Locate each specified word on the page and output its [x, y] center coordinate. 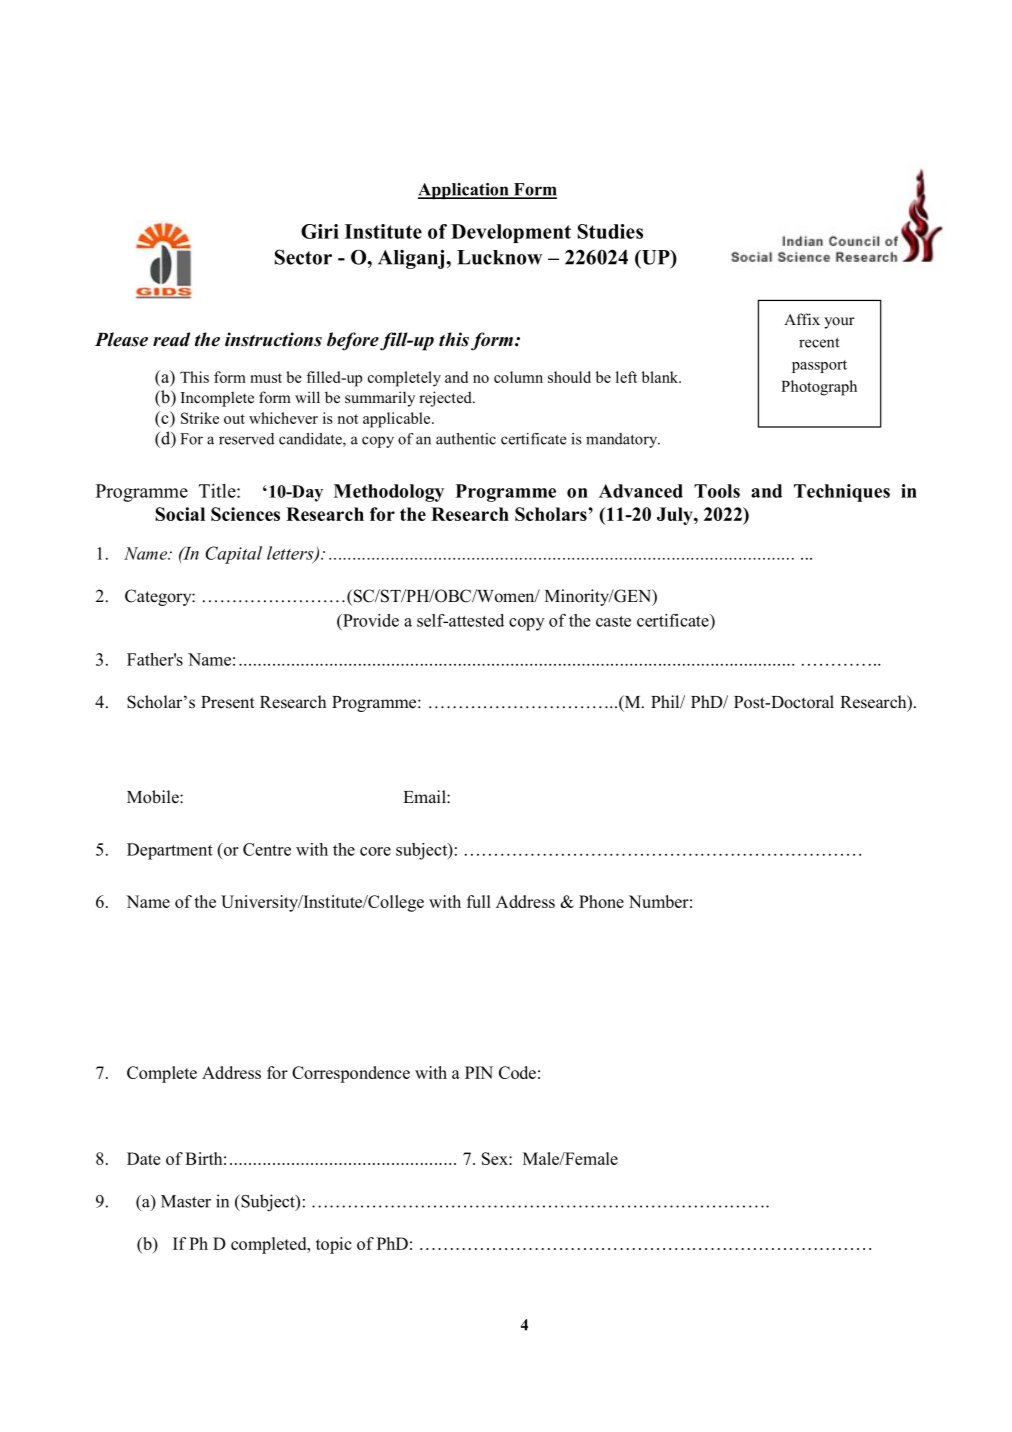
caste [613, 621]
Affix [802, 319]
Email [425, 796]
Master [186, 1201]
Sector [303, 257]
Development [511, 233]
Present [228, 702]
